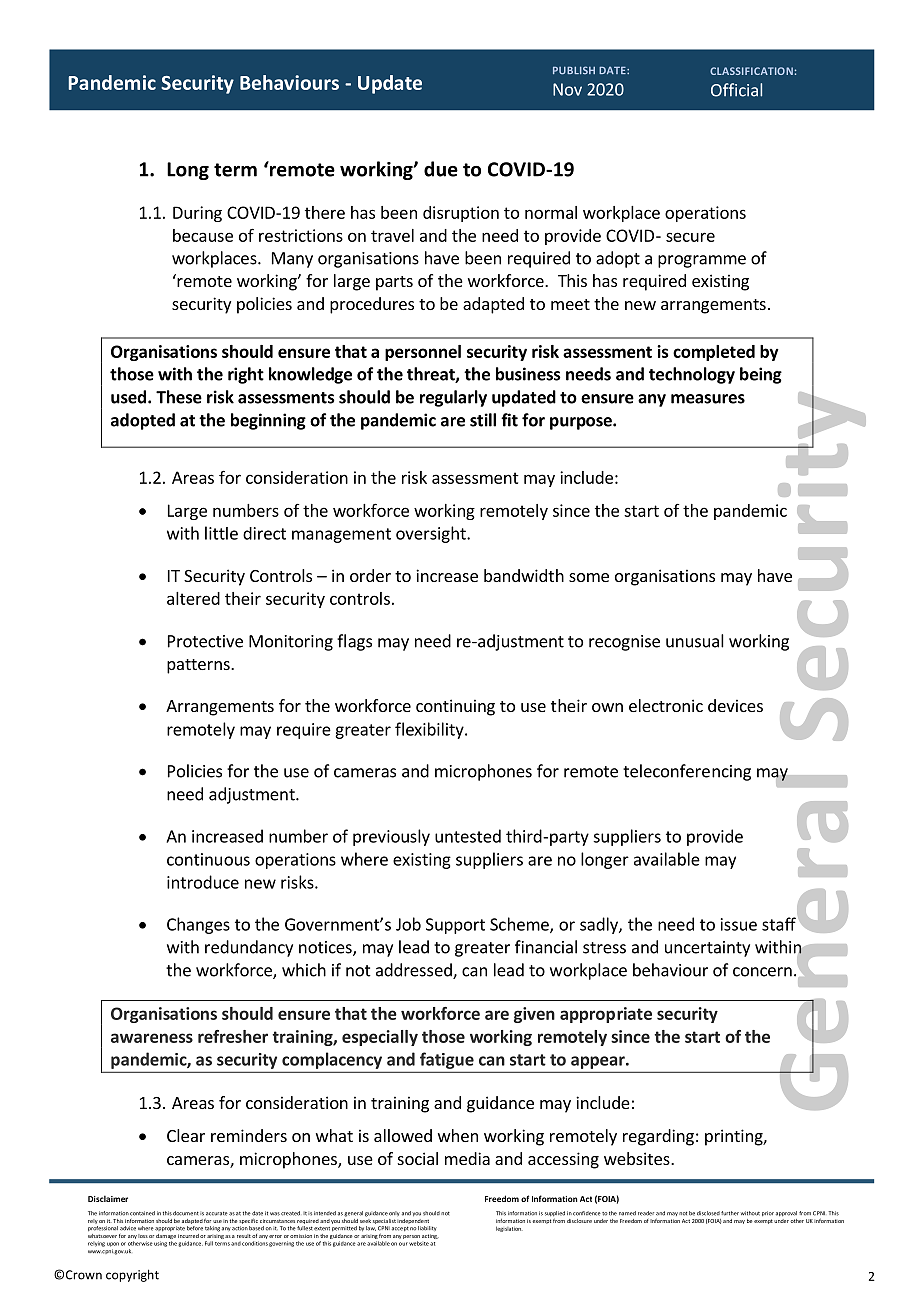 This screenshot has height=1308, width=924. What do you see at coordinates (208, 859) in the screenshot?
I see `continuous` at bounding box center [208, 859].
